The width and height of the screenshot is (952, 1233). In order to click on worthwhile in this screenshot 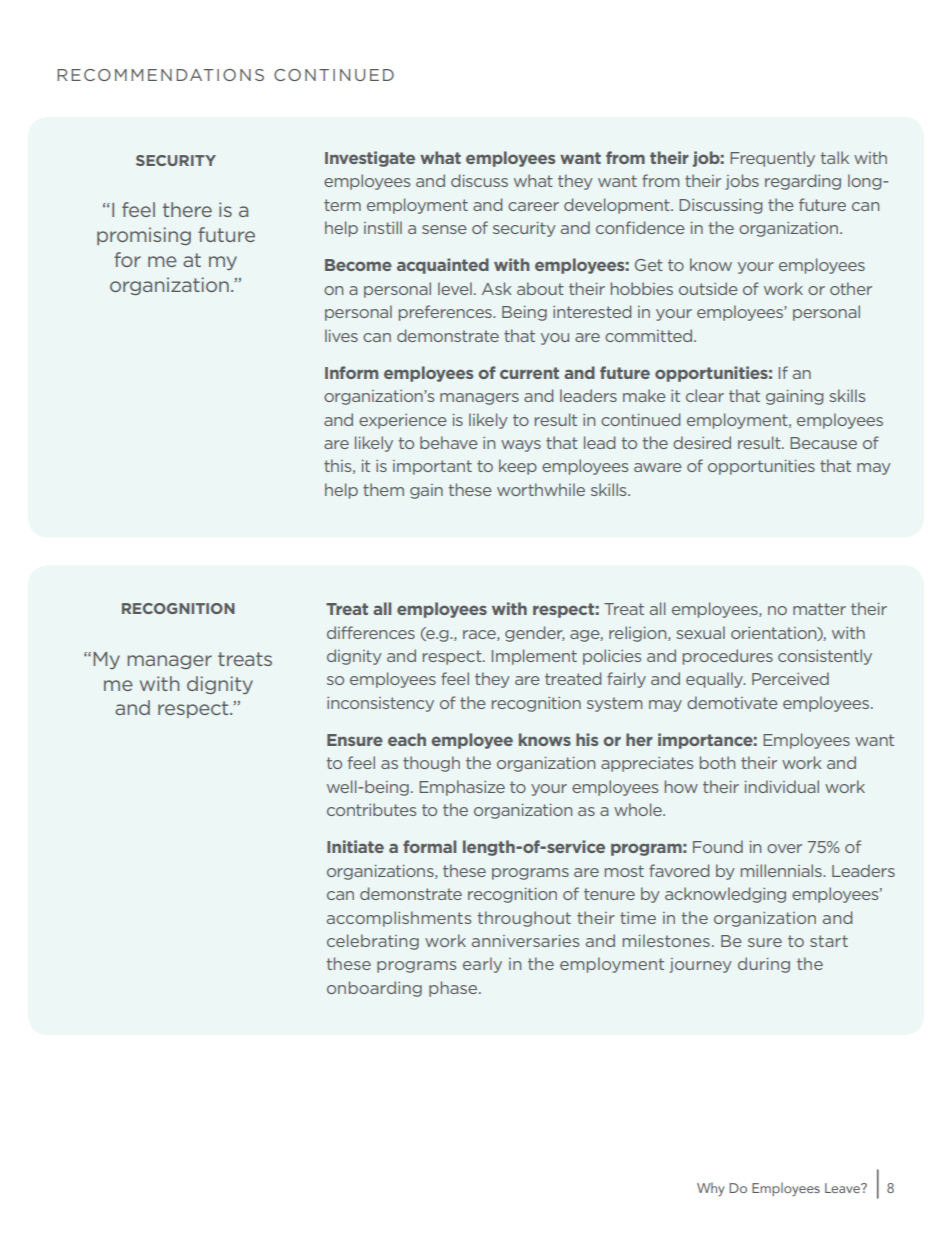, I will do `click(541, 489)`.
